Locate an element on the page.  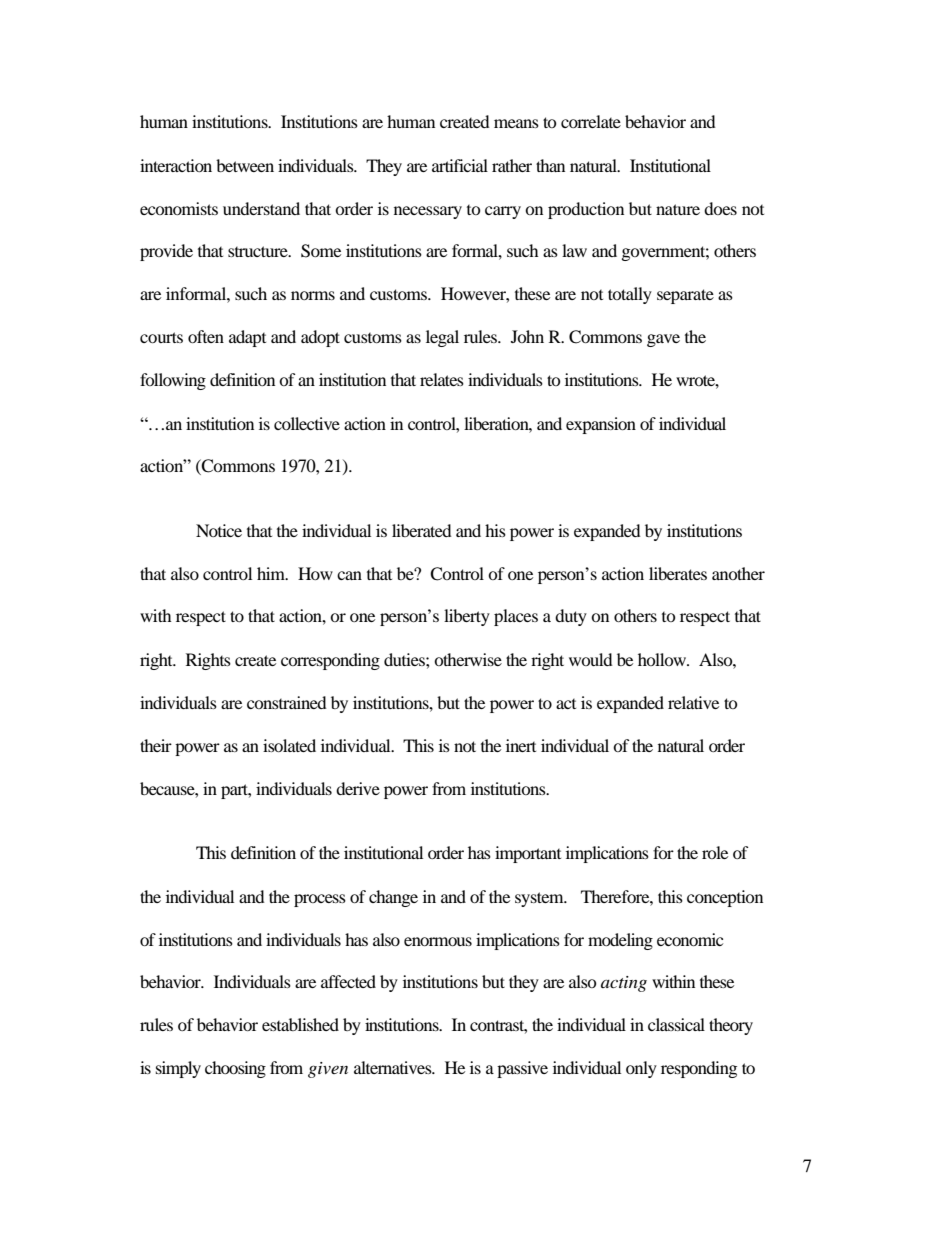
relates is located at coordinates (442, 379).
